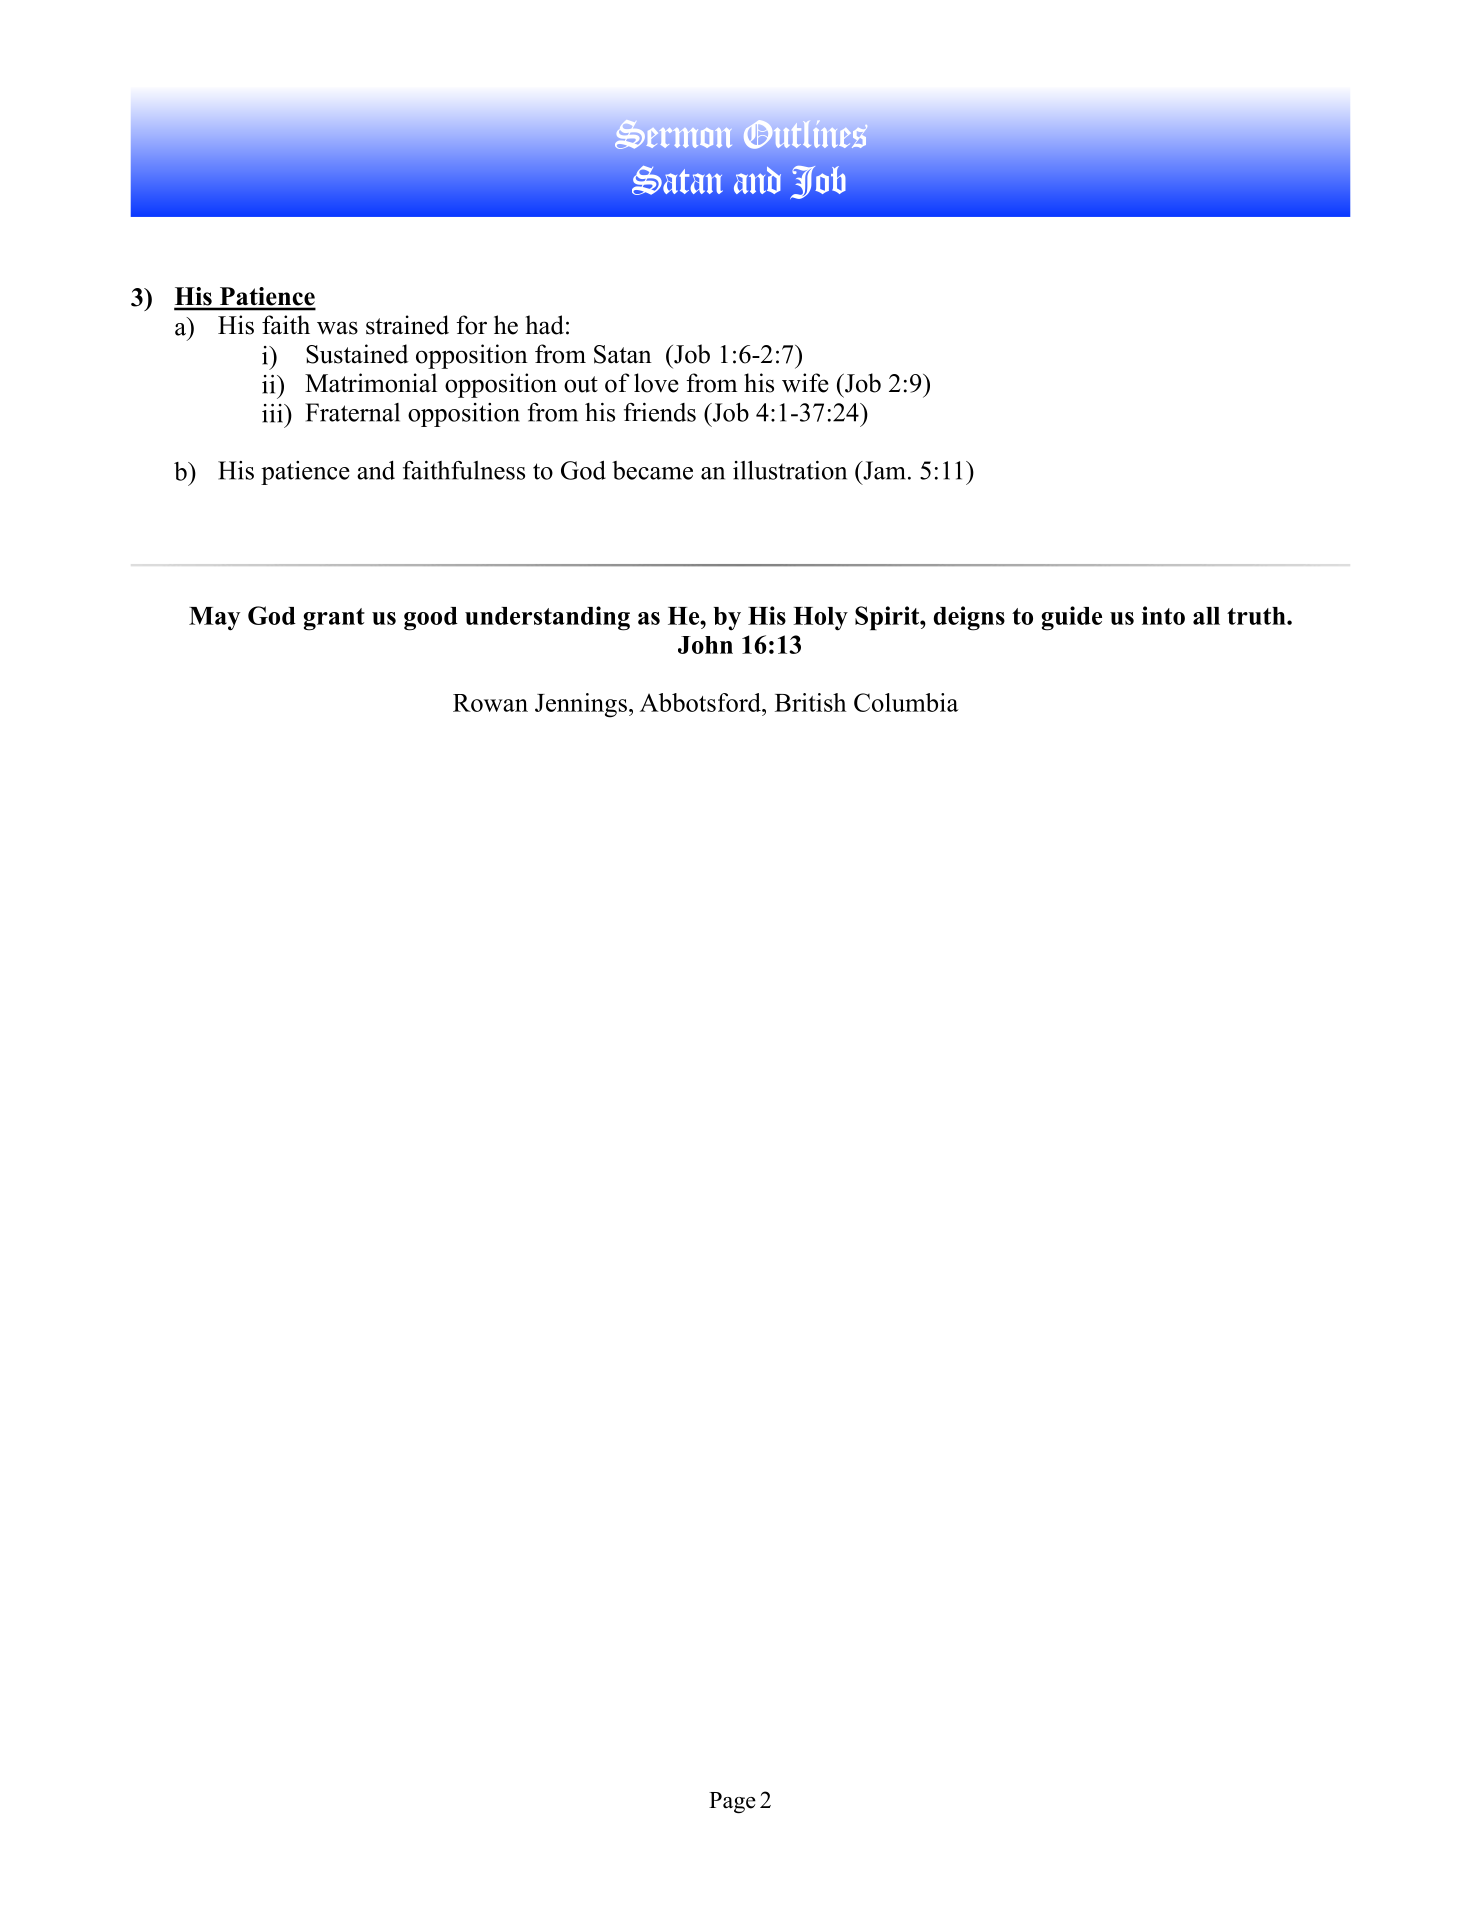  What do you see at coordinates (673, 134) in the document?
I see `Sermon` at bounding box center [673, 134].
